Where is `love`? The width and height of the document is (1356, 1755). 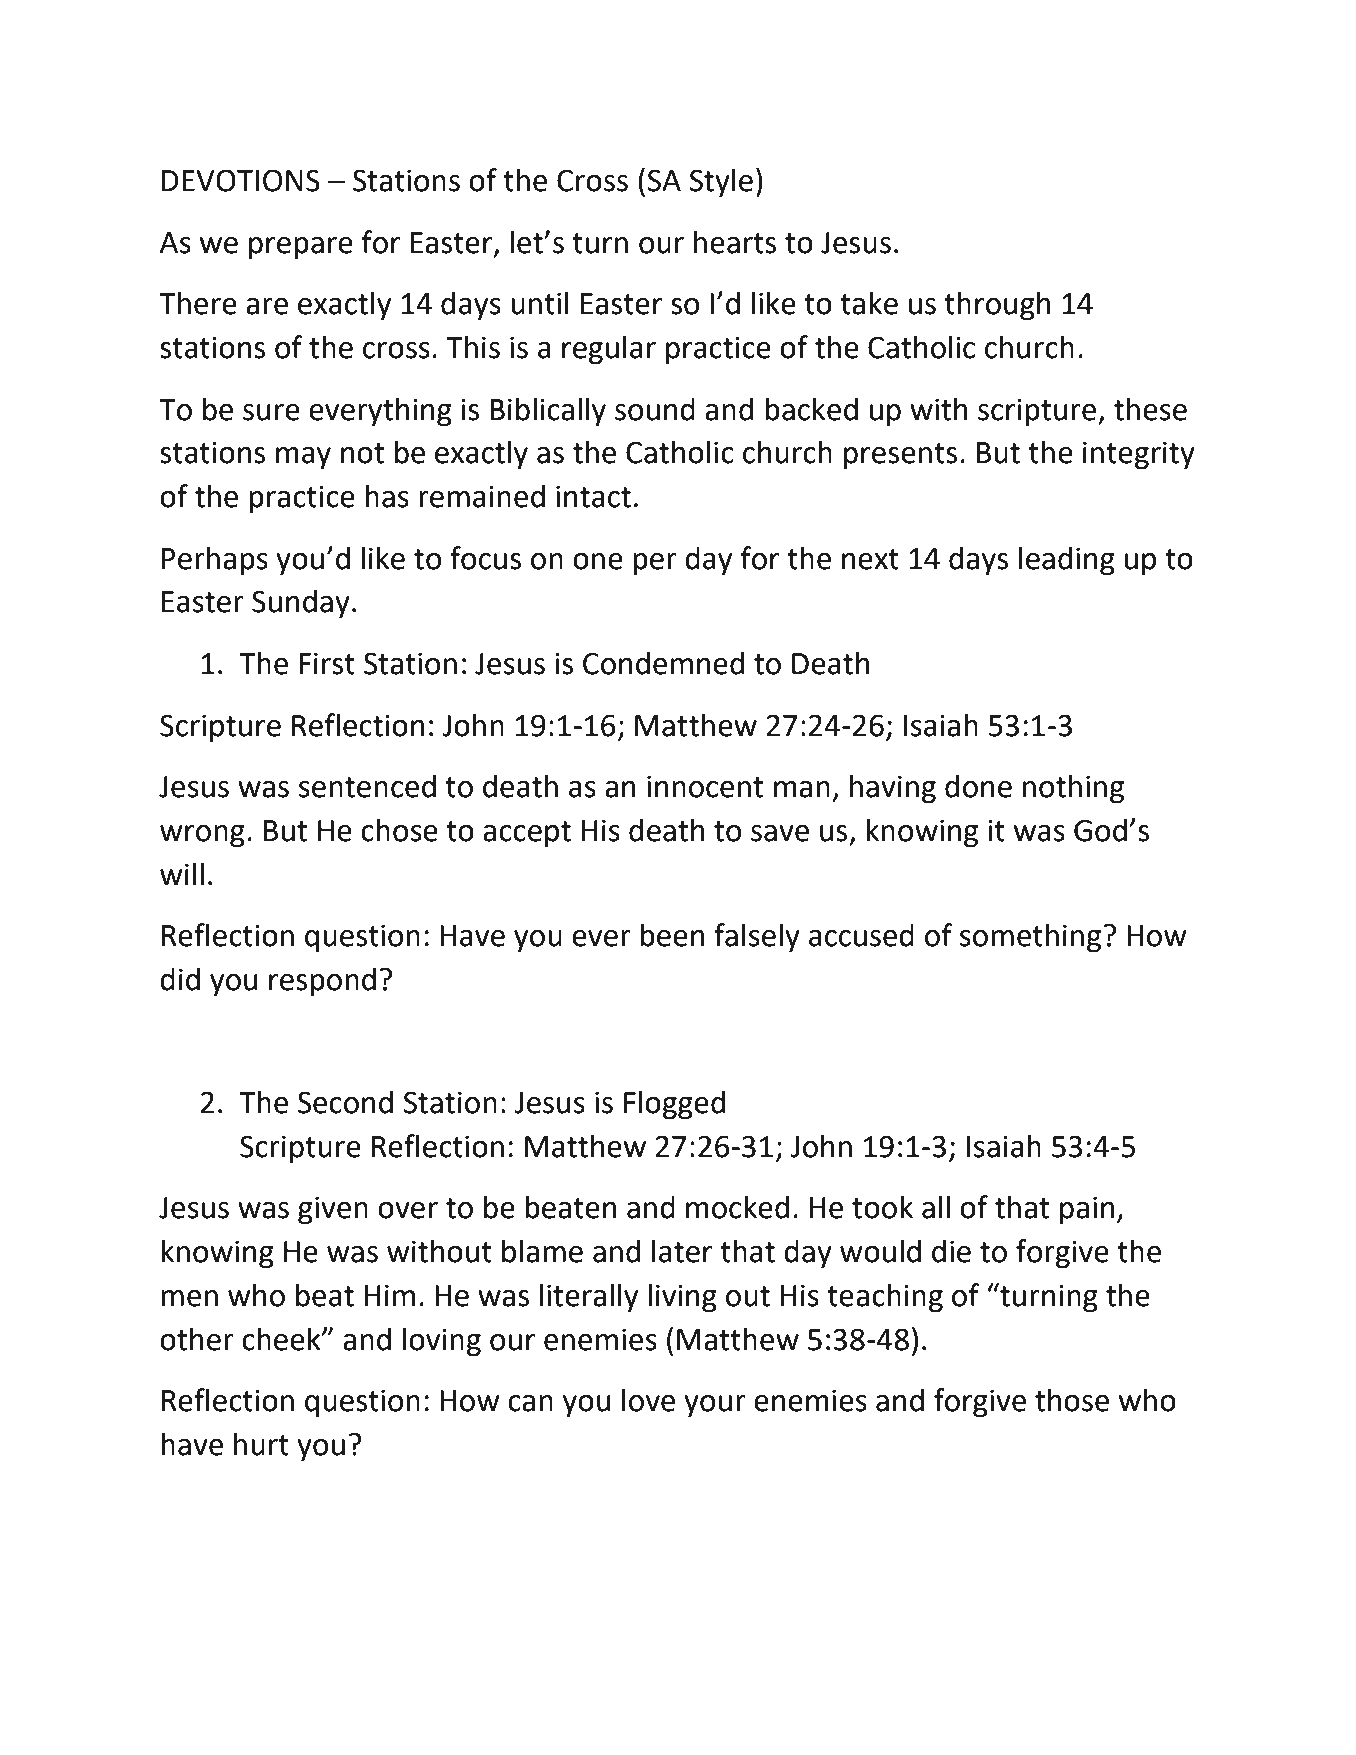 love is located at coordinates (648, 1400).
